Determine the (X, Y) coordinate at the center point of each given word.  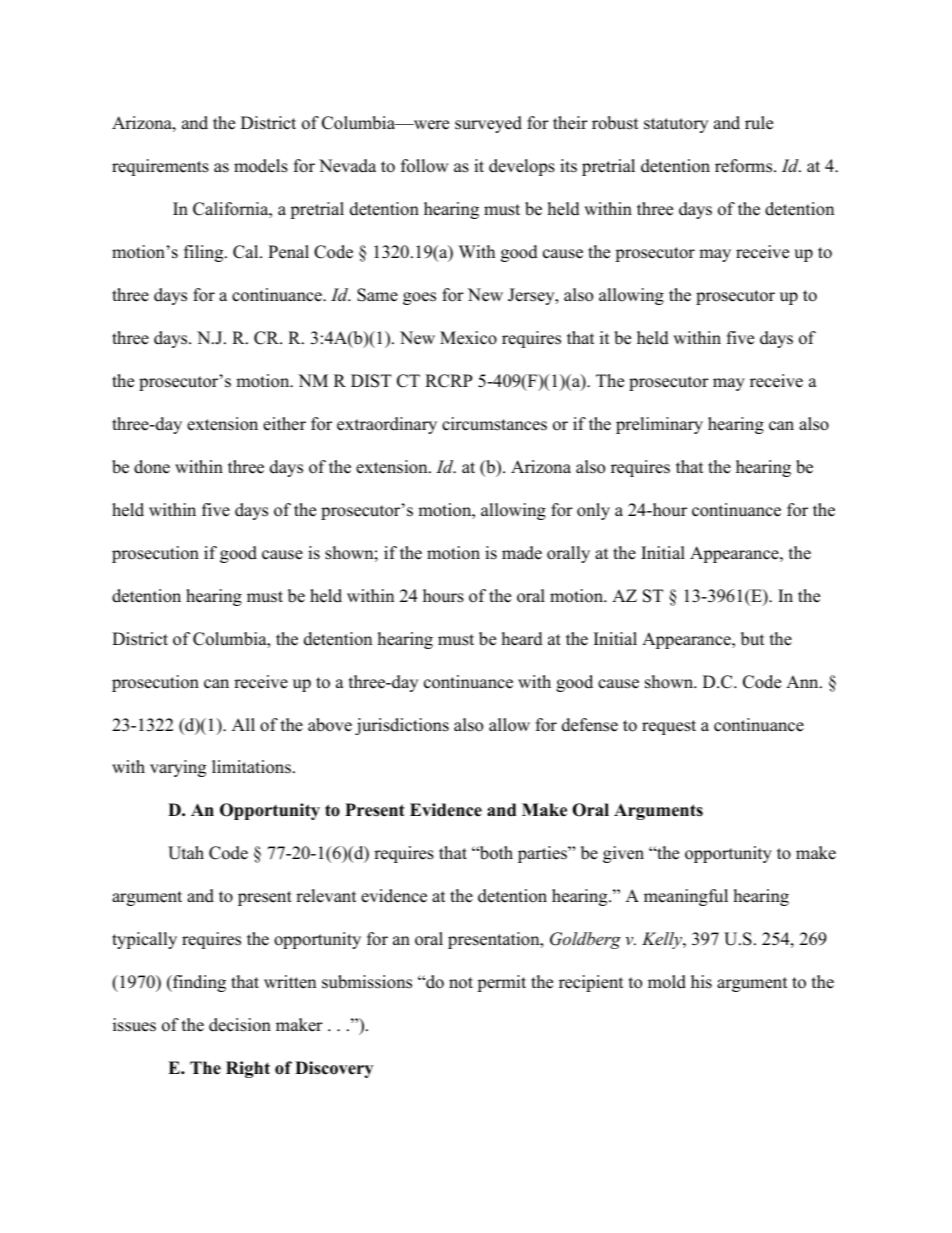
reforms (745, 166)
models (261, 166)
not (461, 983)
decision (240, 1025)
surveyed (488, 124)
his (701, 982)
